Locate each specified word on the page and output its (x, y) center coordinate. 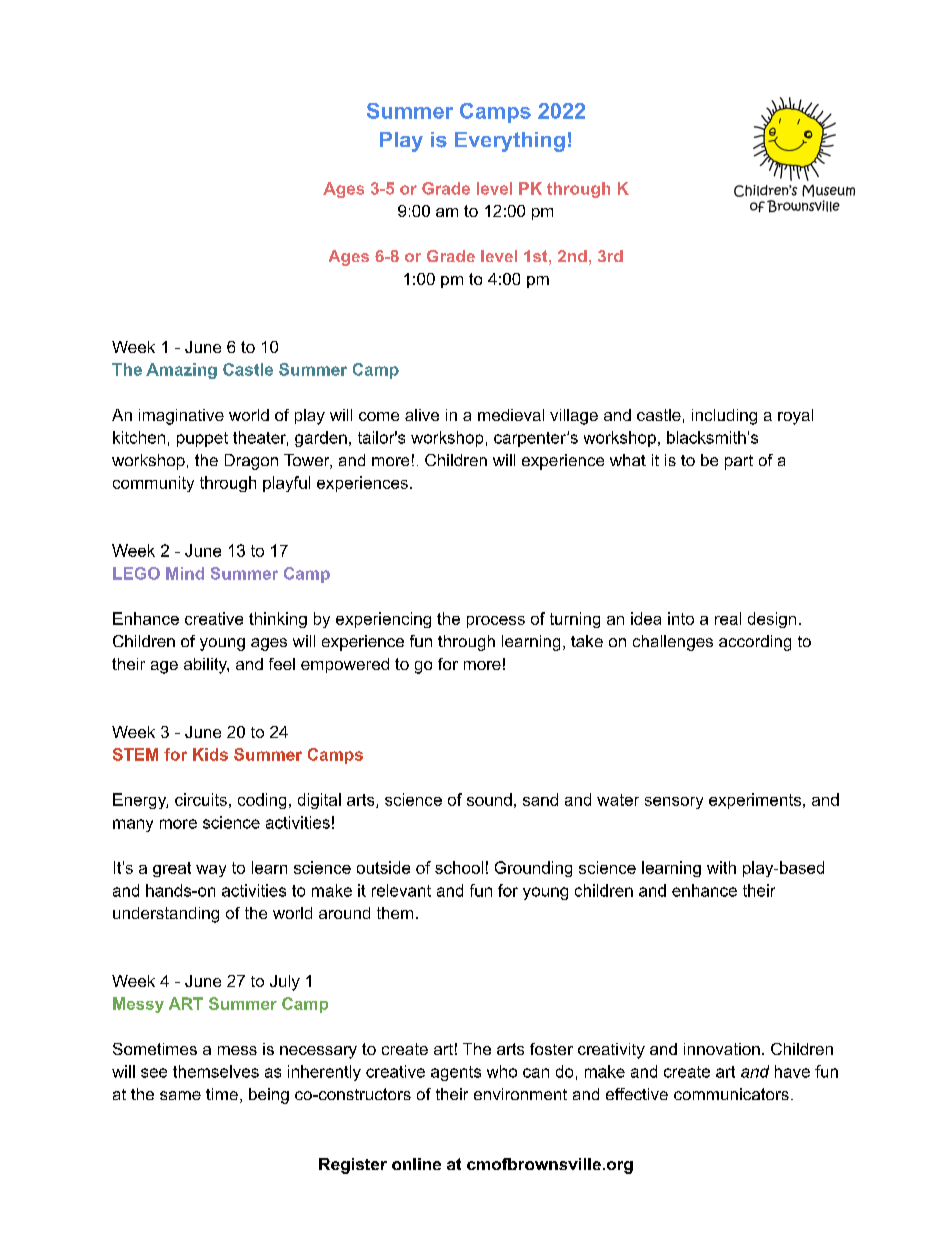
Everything (510, 142)
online (416, 1164)
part (739, 462)
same (180, 1095)
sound (489, 799)
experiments (755, 801)
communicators (731, 1094)
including (724, 417)
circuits (201, 799)
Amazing (181, 371)
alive (422, 415)
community (153, 484)
